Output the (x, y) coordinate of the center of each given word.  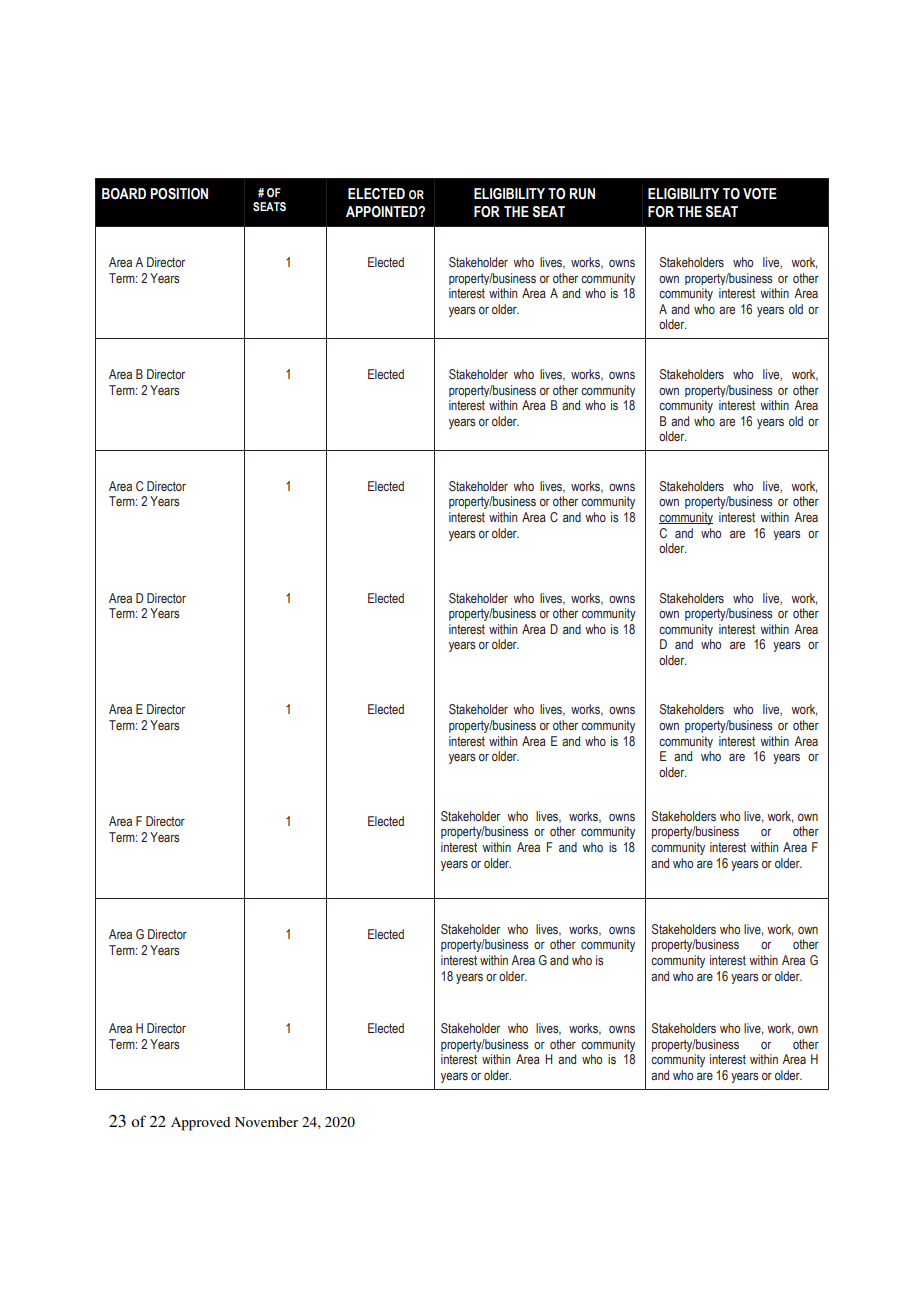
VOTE (760, 194)
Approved (200, 1124)
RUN (582, 194)
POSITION (179, 194)
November (266, 1122)
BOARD (124, 194)
